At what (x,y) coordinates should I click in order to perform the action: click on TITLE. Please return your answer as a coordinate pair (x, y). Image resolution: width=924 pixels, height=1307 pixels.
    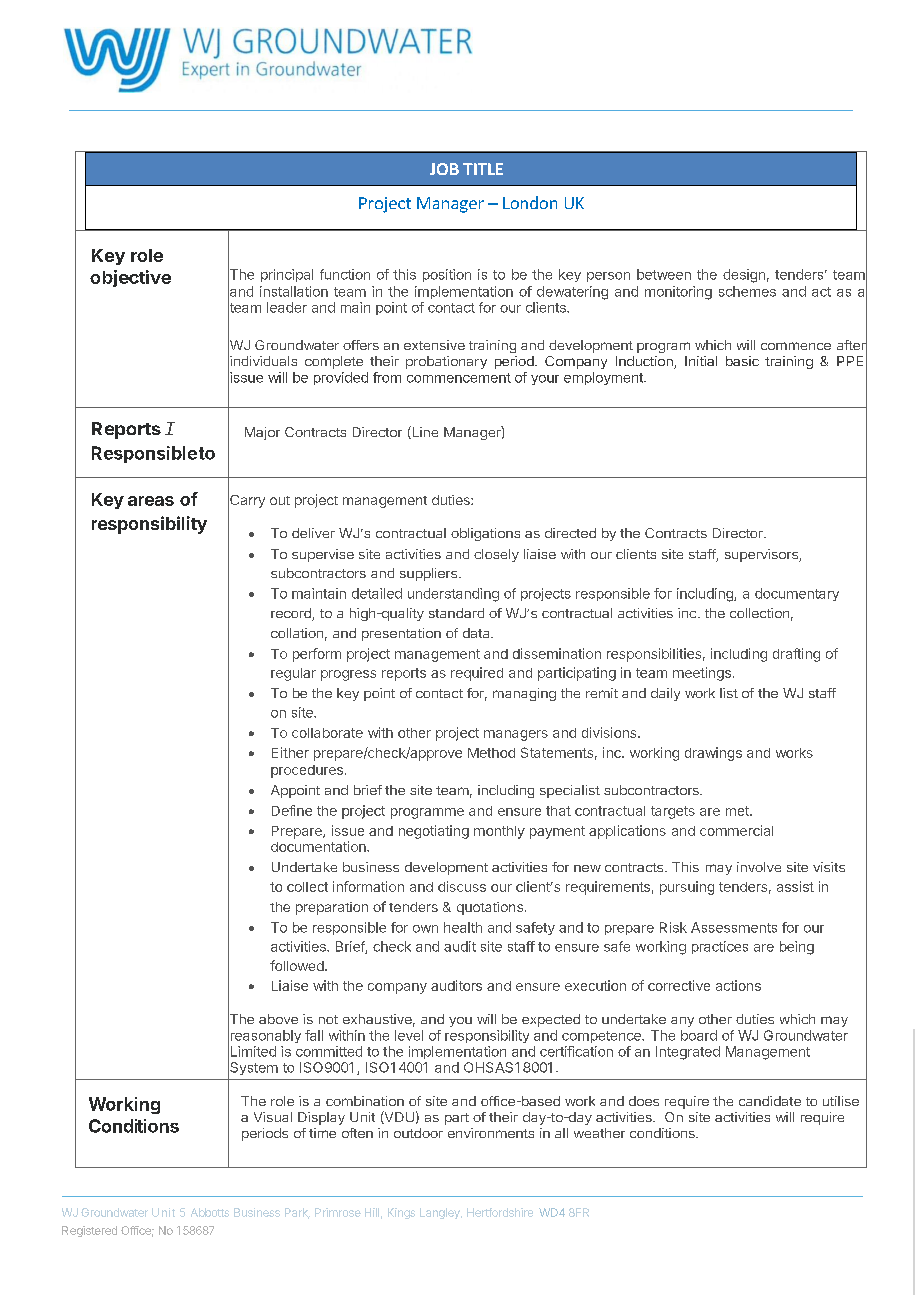
    Looking at the image, I should click on (483, 169).
